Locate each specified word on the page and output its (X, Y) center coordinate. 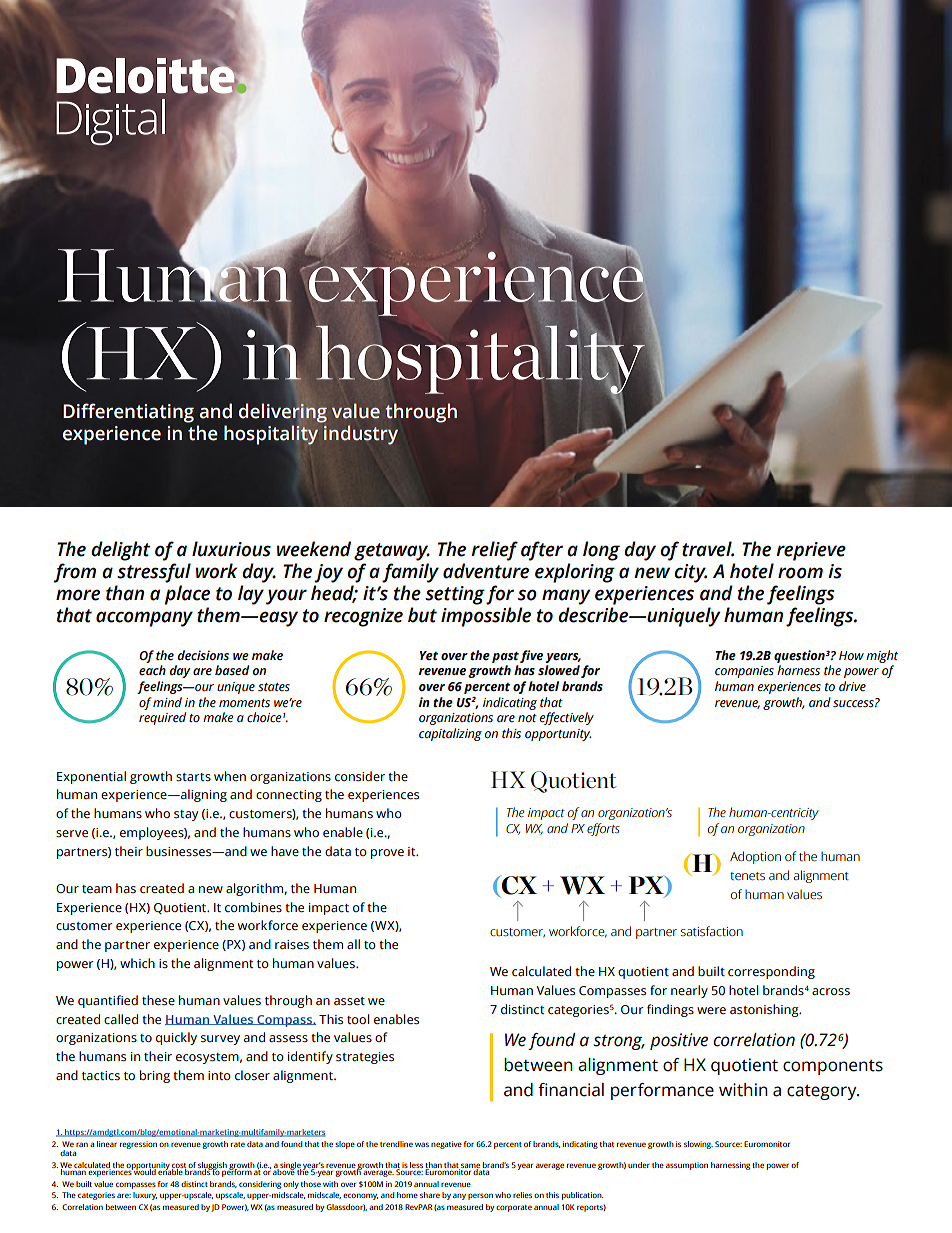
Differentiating (128, 413)
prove (387, 854)
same (470, 1166)
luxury (145, 1196)
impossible (486, 617)
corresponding (771, 972)
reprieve (811, 551)
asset (349, 1001)
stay (186, 815)
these (158, 1000)
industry (361, 435)
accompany (144, 619)
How (851, 655)
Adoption (755, 857)
